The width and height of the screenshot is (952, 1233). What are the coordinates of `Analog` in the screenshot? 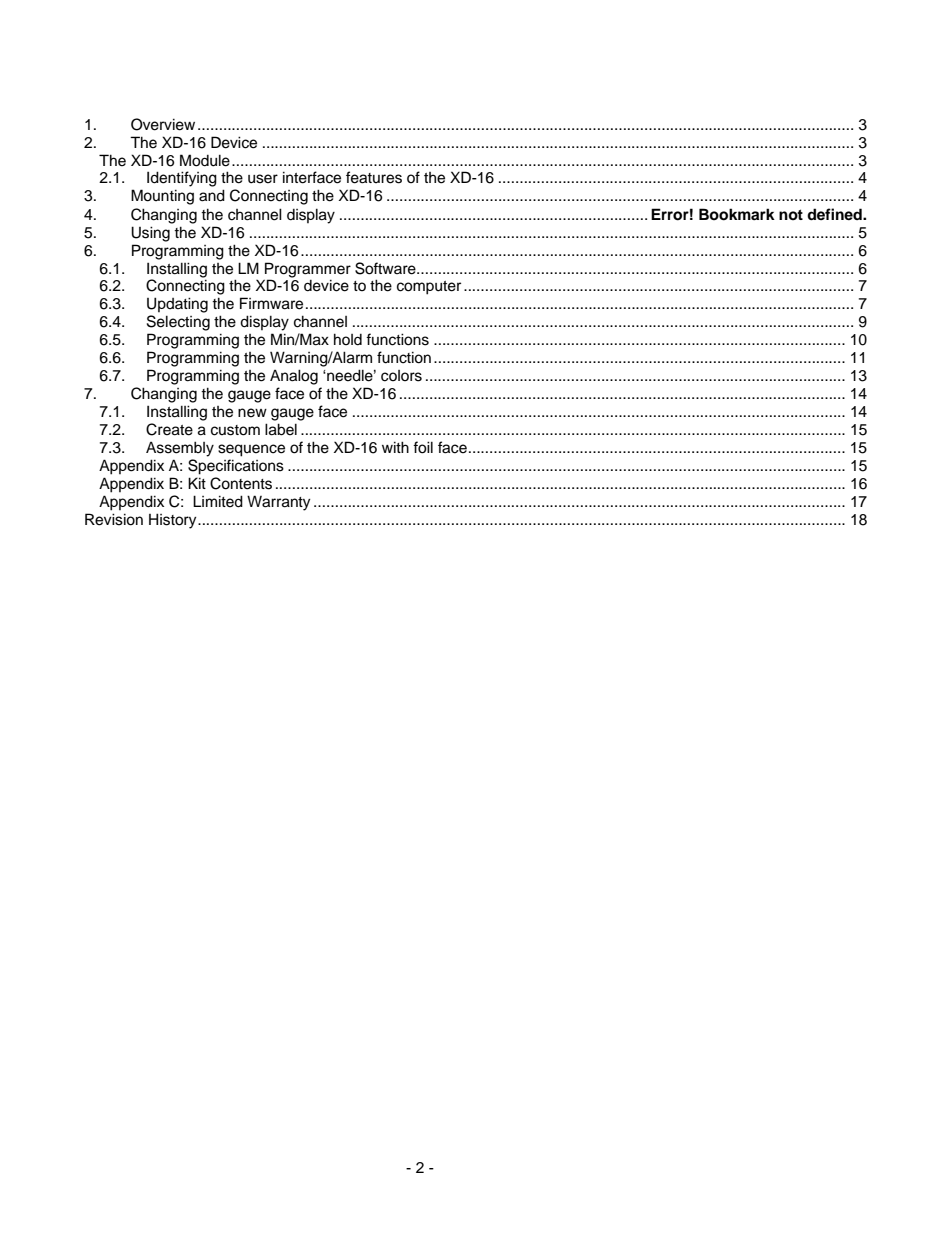 It's located at (294, 377).
